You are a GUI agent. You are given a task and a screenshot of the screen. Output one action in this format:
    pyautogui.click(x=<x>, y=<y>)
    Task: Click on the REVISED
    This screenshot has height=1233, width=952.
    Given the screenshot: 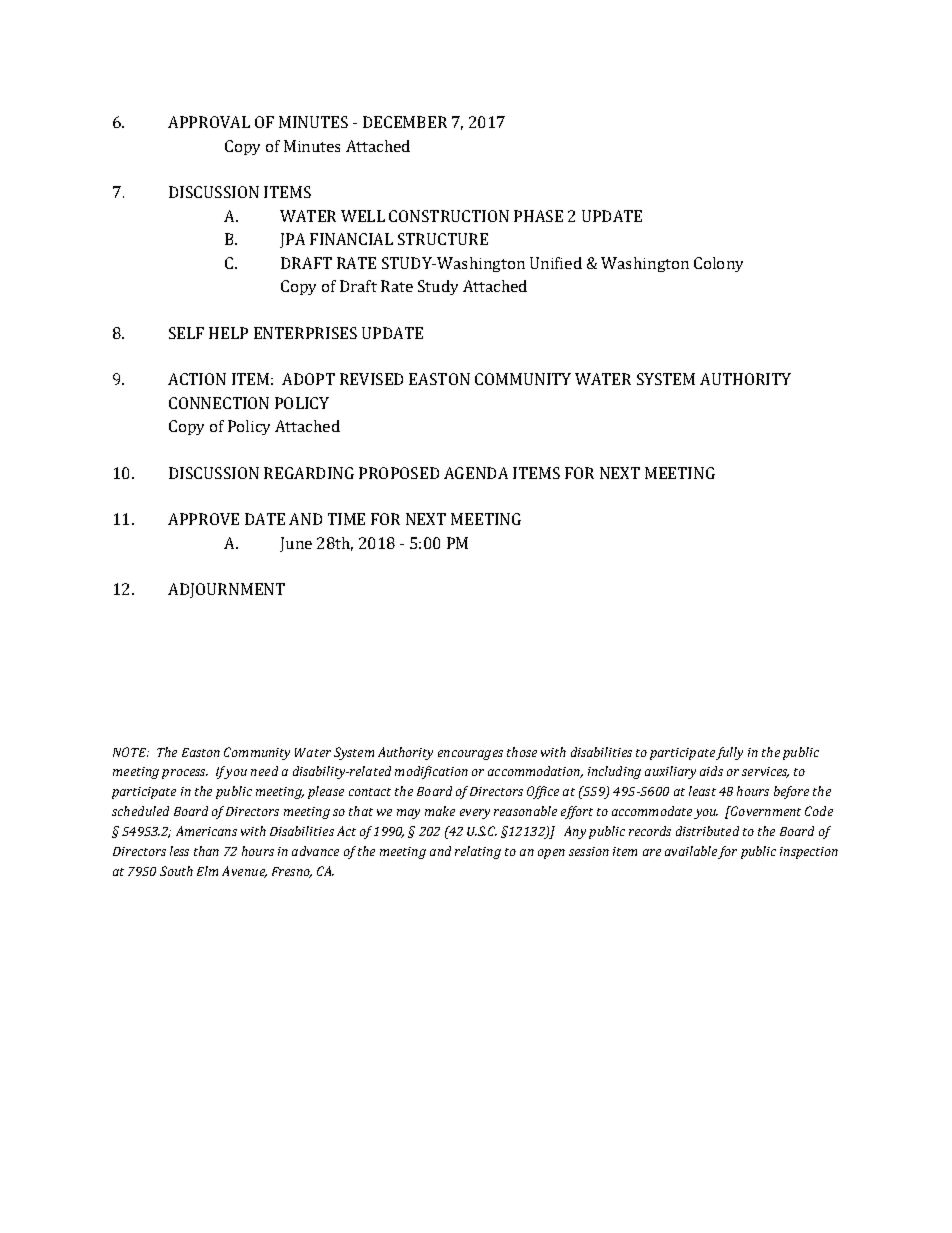 What is the action you would take?
    pyautogui.click(x=371, y=379)
